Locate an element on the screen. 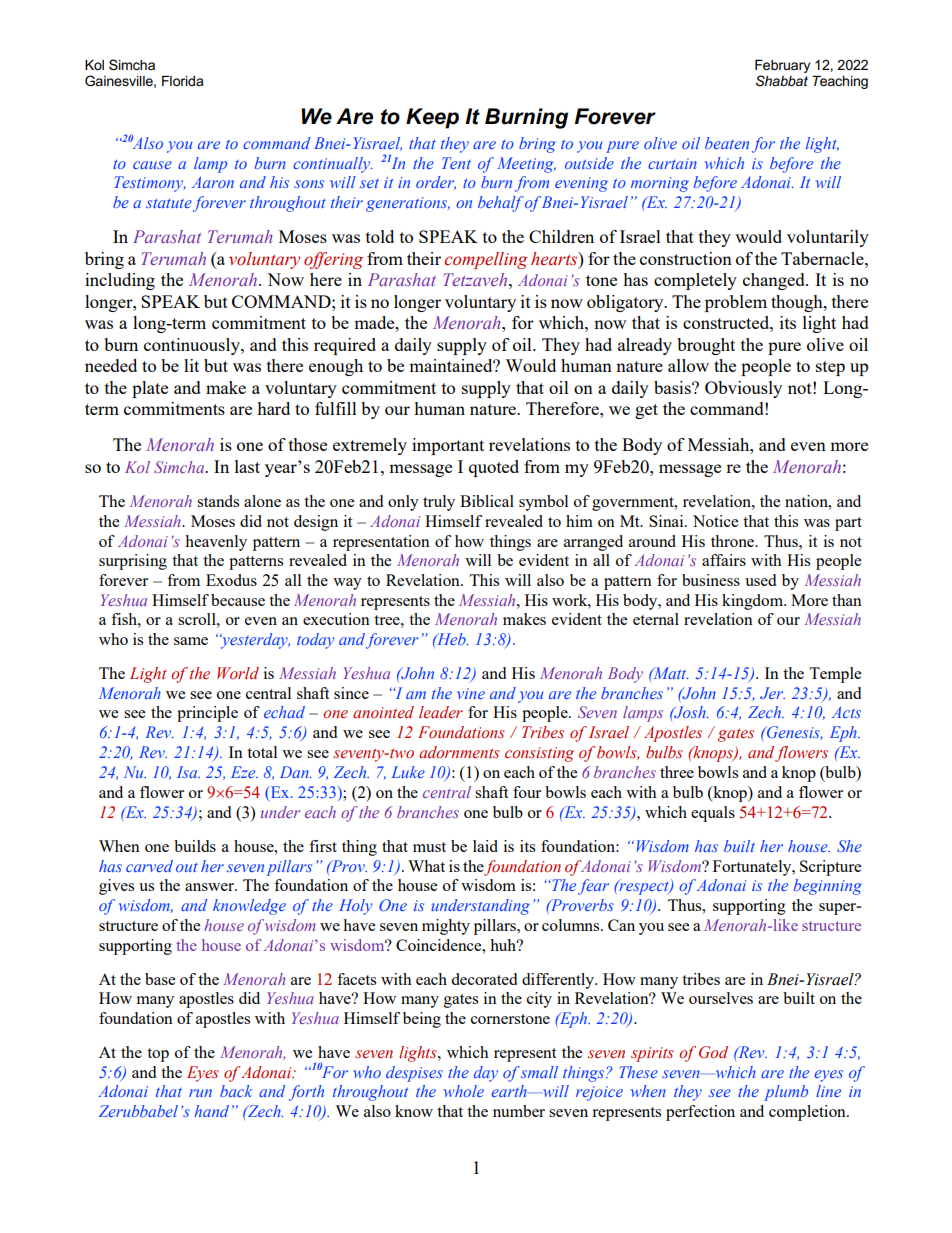 The image size is (952, 1233). run is located at coordinates (200, 1093).
